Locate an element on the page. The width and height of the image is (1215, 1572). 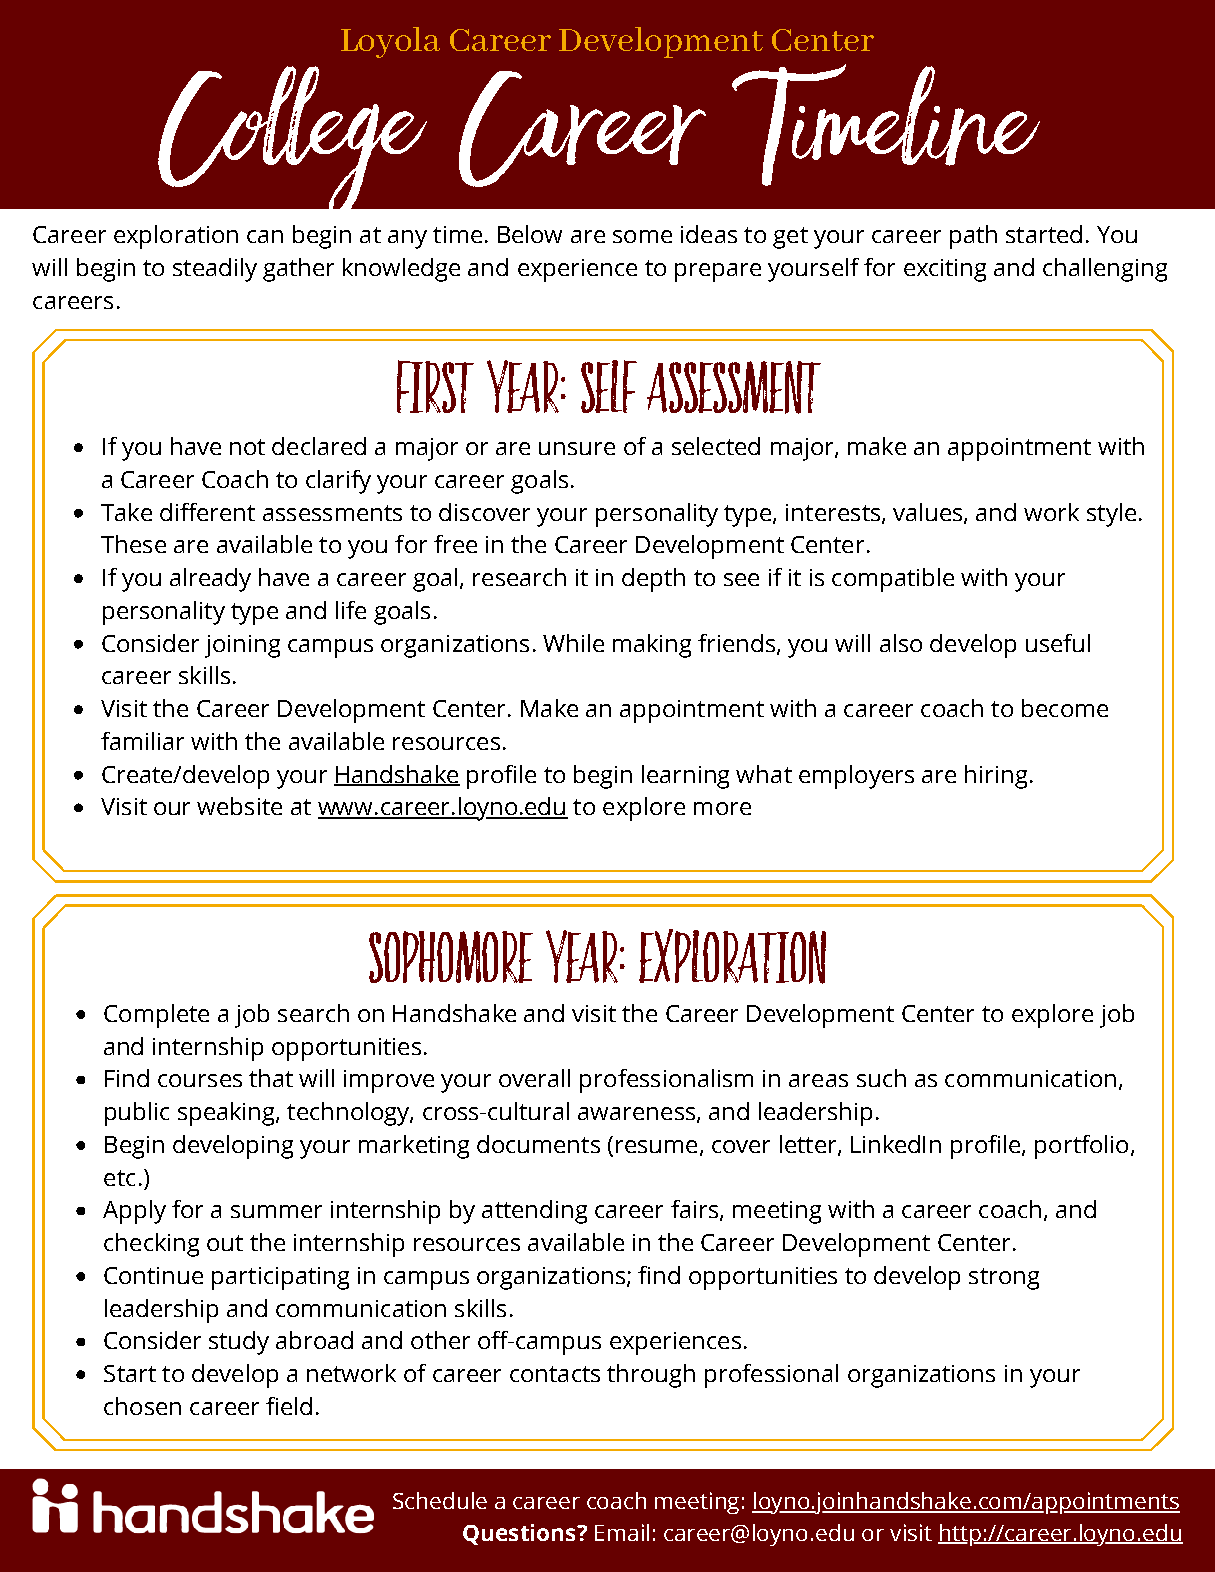
values is located at coordinates (929, 513).
